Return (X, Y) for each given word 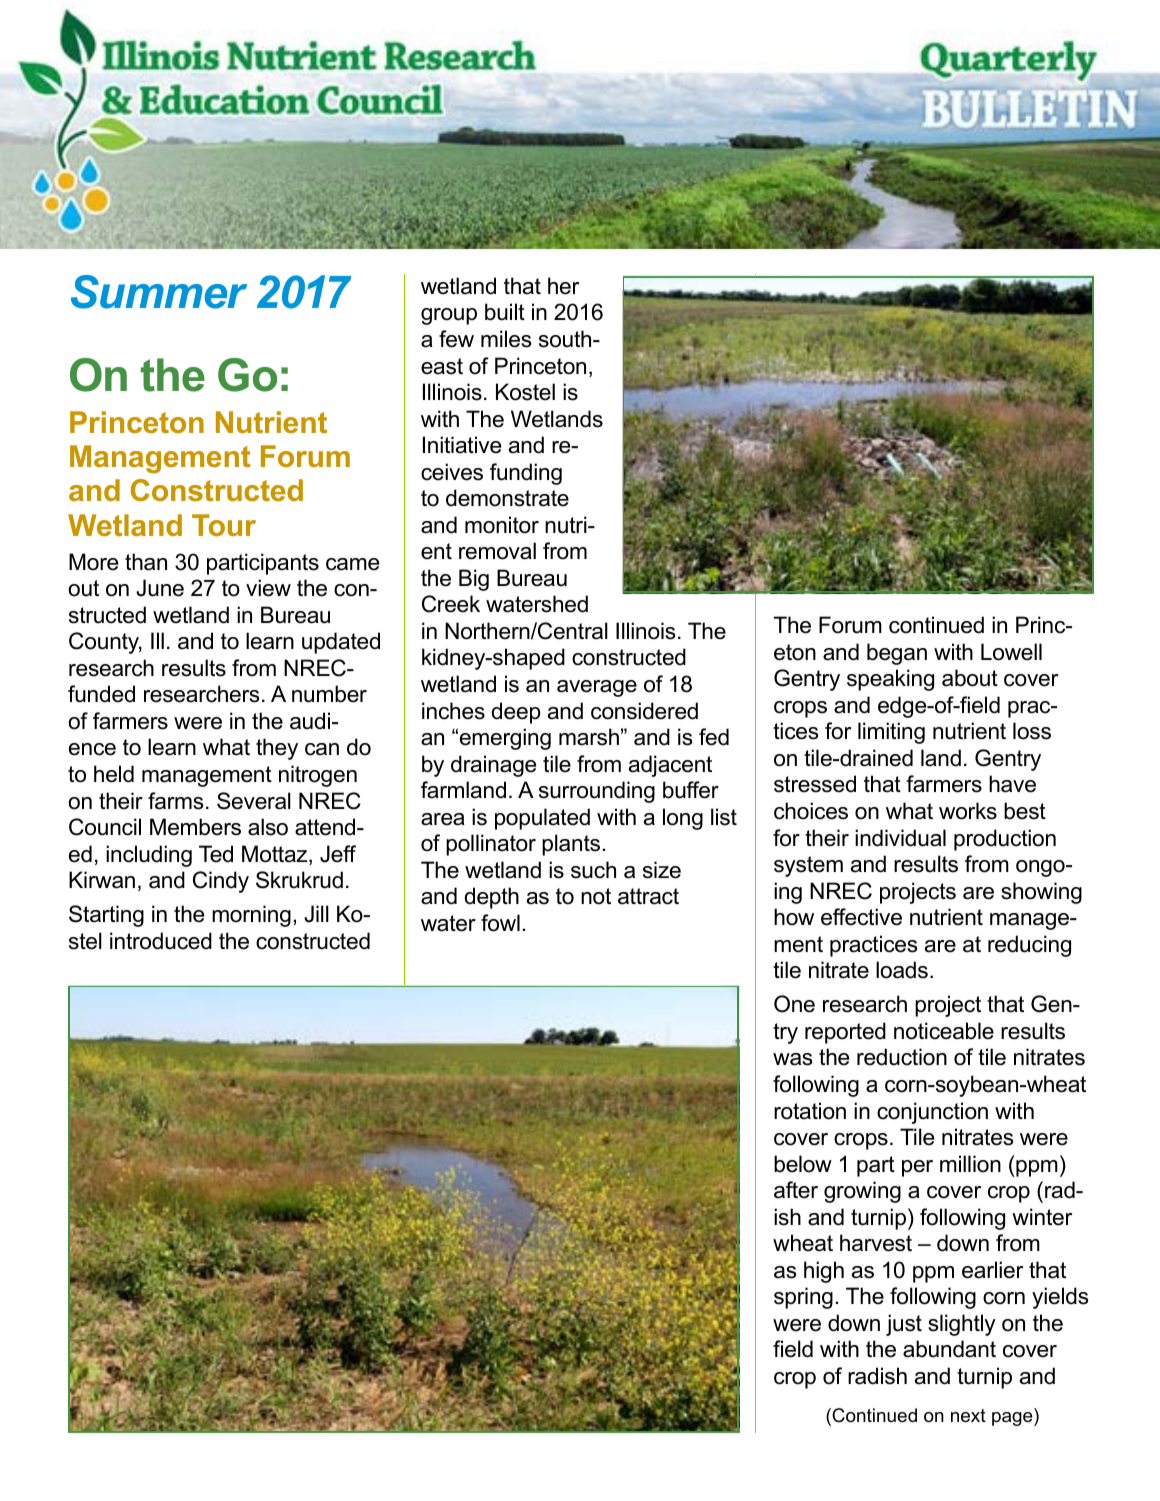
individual (900, 838)
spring (803, 1298)
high (824, 1272)
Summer (159, 292)
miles (506, 339)
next (968, 1416)
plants (571, 845)
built (505, 312)
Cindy (221, 882)
